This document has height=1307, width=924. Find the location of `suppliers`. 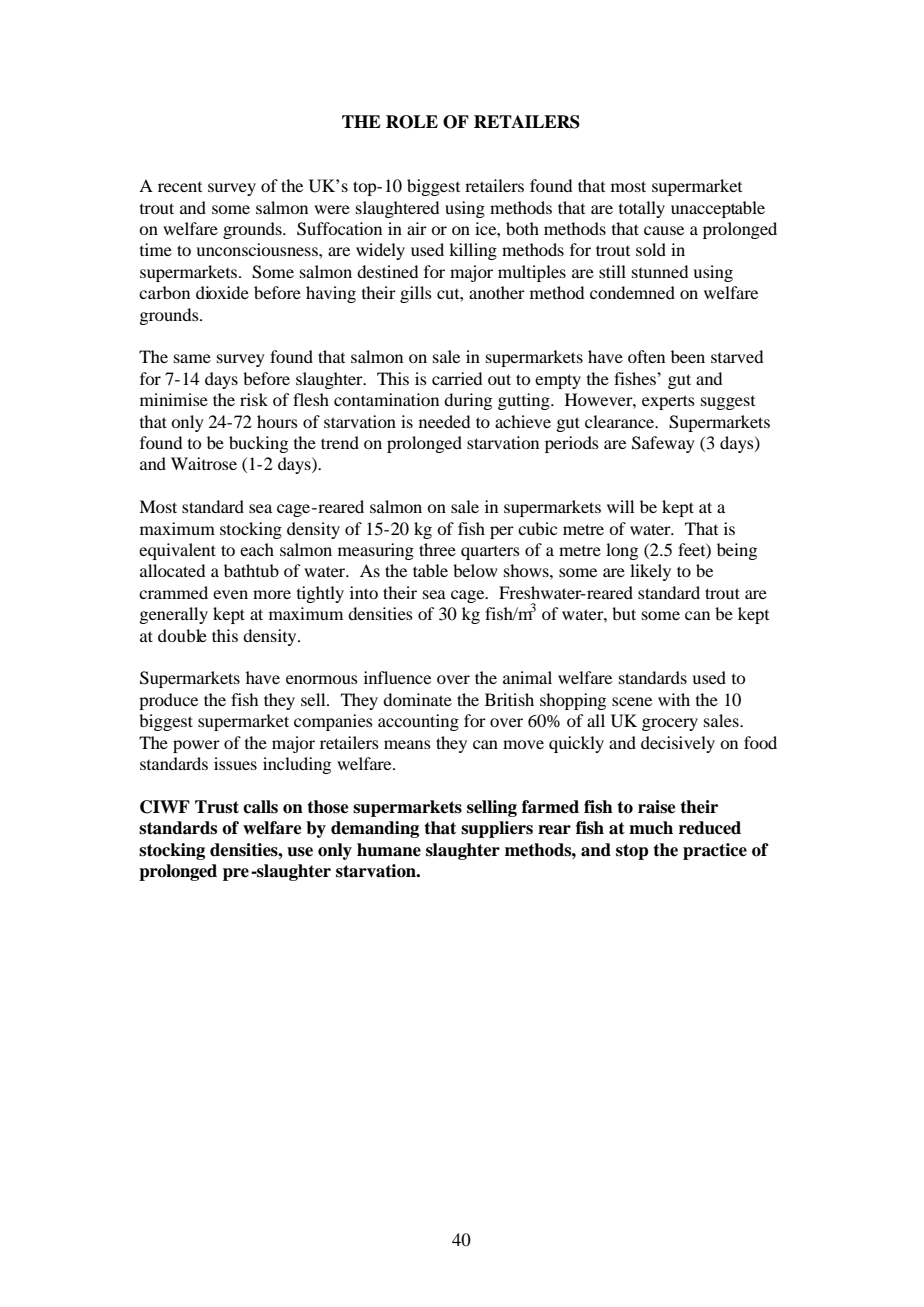

suppliers is located at coordinates (497, 829).
